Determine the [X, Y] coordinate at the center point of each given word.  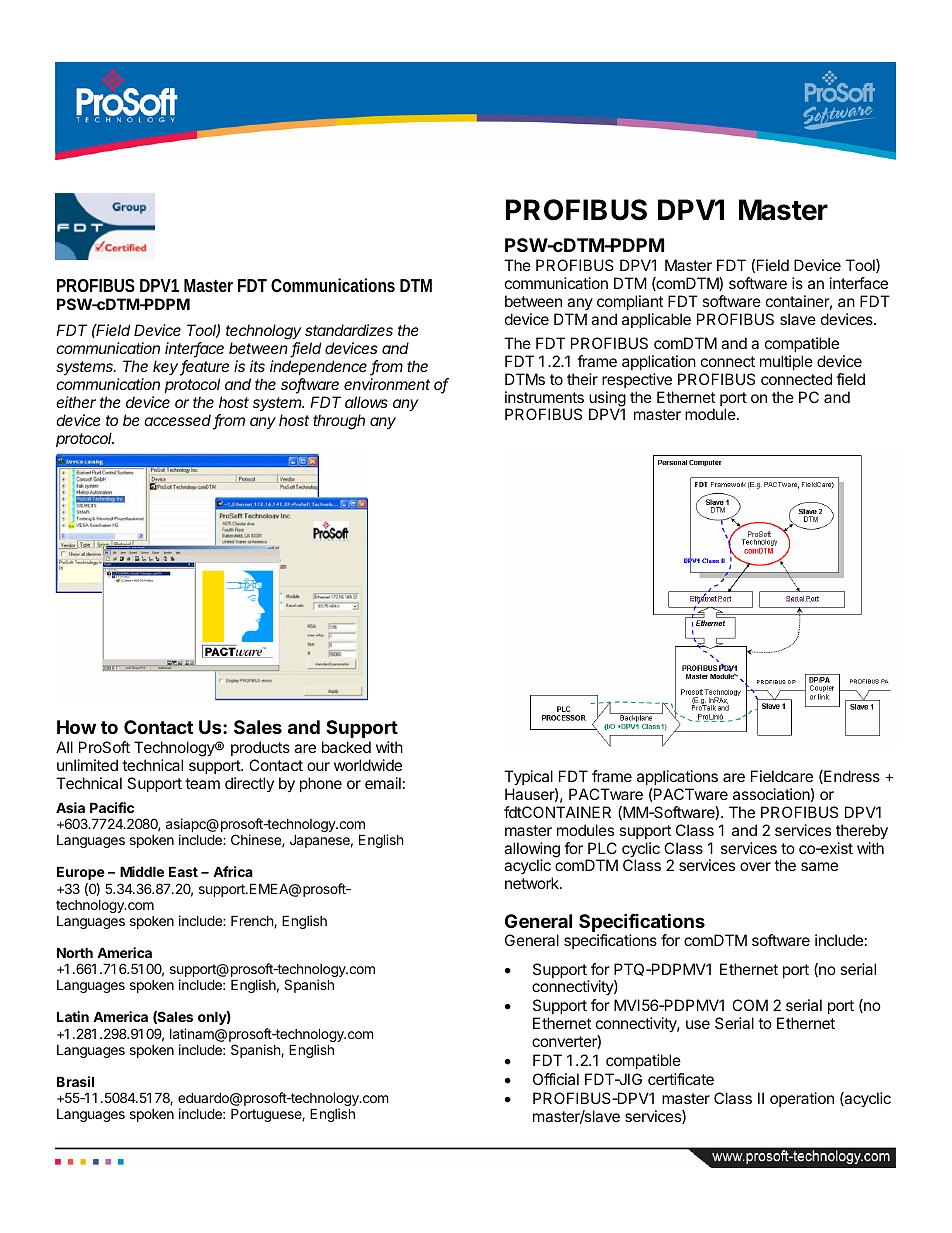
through [339, 422]
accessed [179, 421]
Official [556, 1079]
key [167, 368]
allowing [532, 851]
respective [637, 380]
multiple [786, 362]
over [755, 866]
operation [802, 1099]
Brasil [75, 1081]
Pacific [112, 807]
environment [387, 384]
